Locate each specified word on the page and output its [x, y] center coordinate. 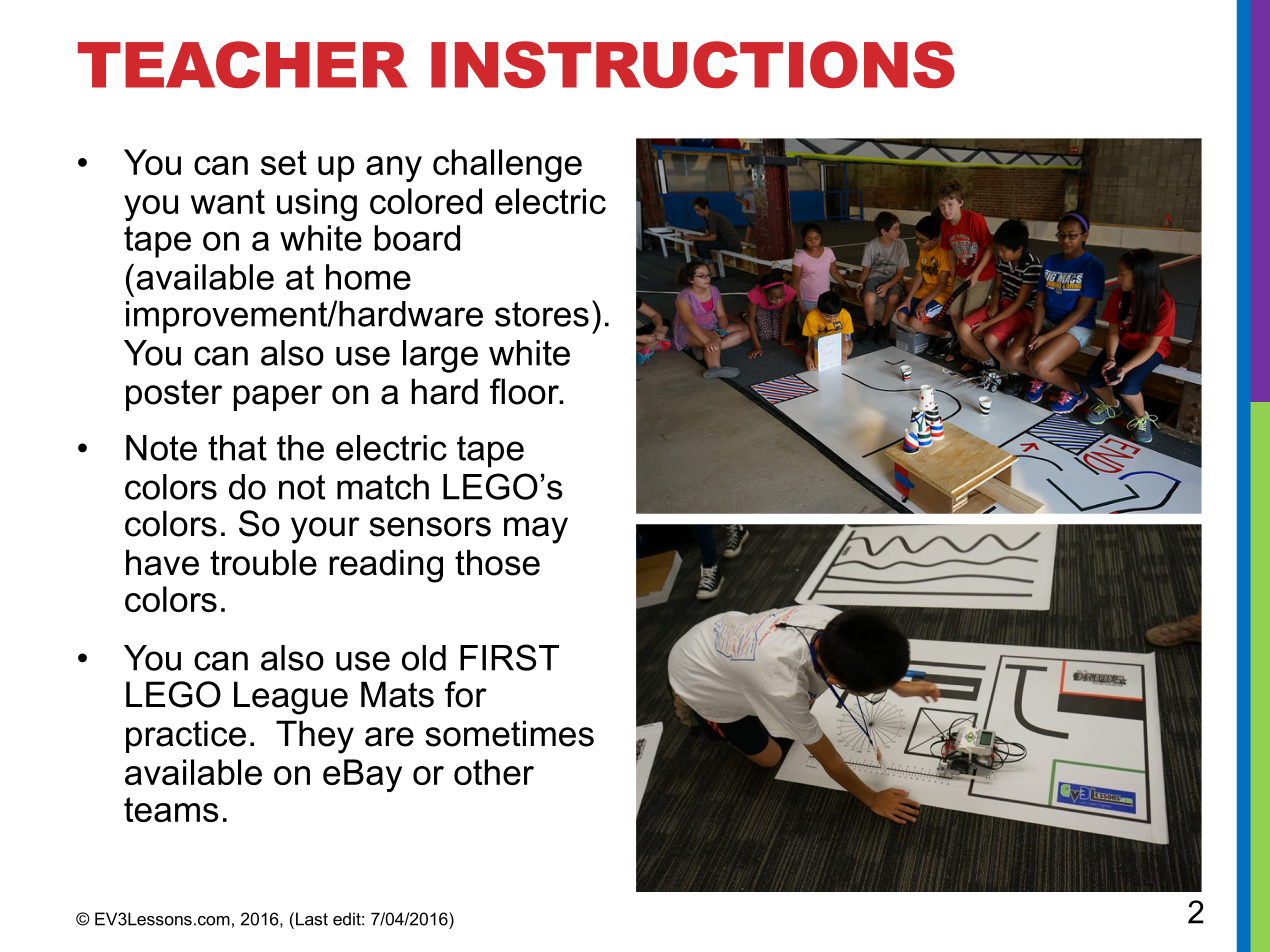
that [237, 448]
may [536, 530]
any [394, 169]
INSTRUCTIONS [693, 64]
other [494, 772]
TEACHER [242, 64]
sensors [430, 527]
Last [312, 919]
